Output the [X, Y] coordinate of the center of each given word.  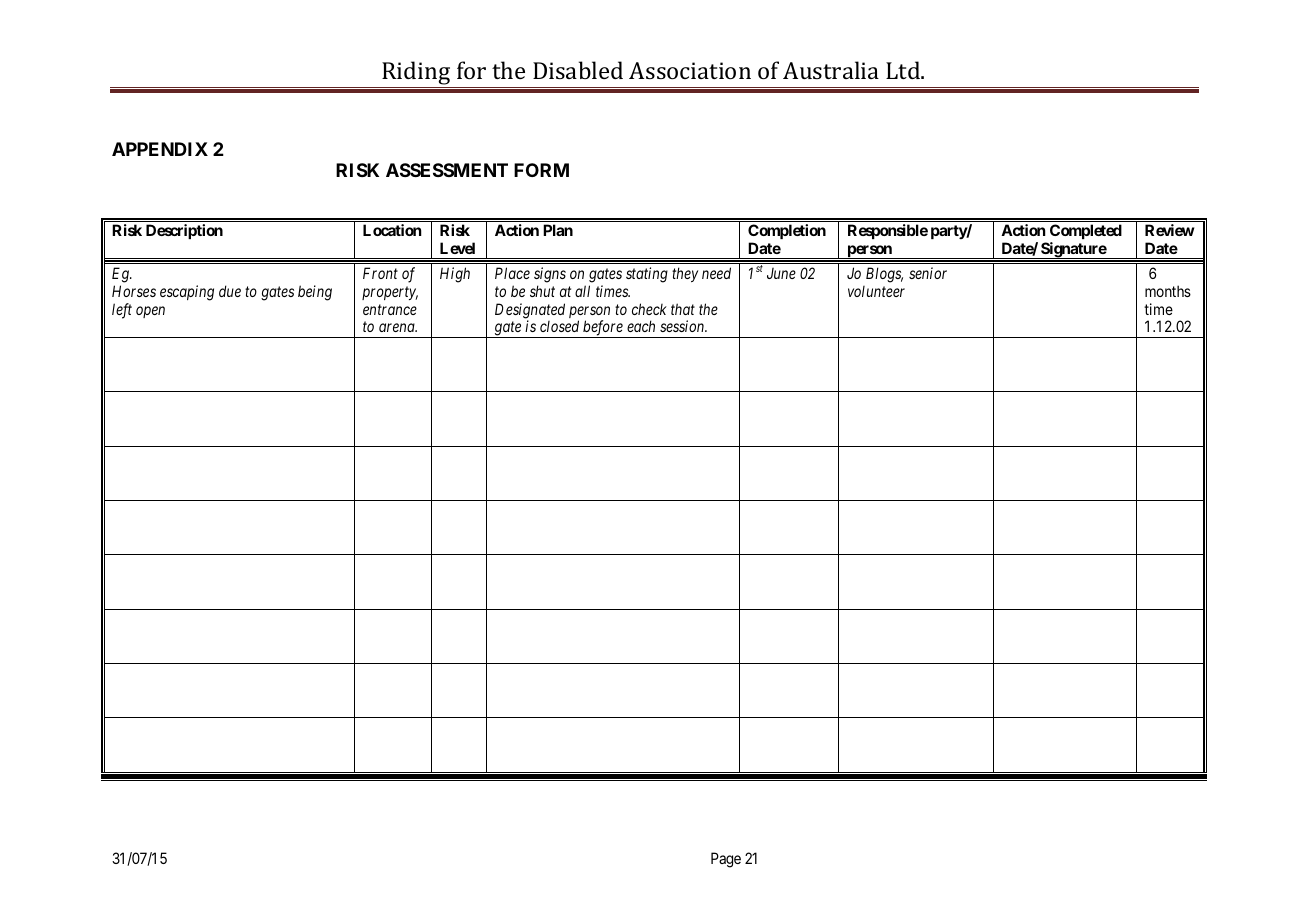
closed [559, 326]
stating [647, 275]
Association [690, 70]
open [150, 312]
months [1168, 291]
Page [726, 860]
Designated [530, 312]
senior [928, 273]
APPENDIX [160, 149]
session [683, 326]
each [641, 326]
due [230, 291]
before [603, 329]
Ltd [904, 70]
